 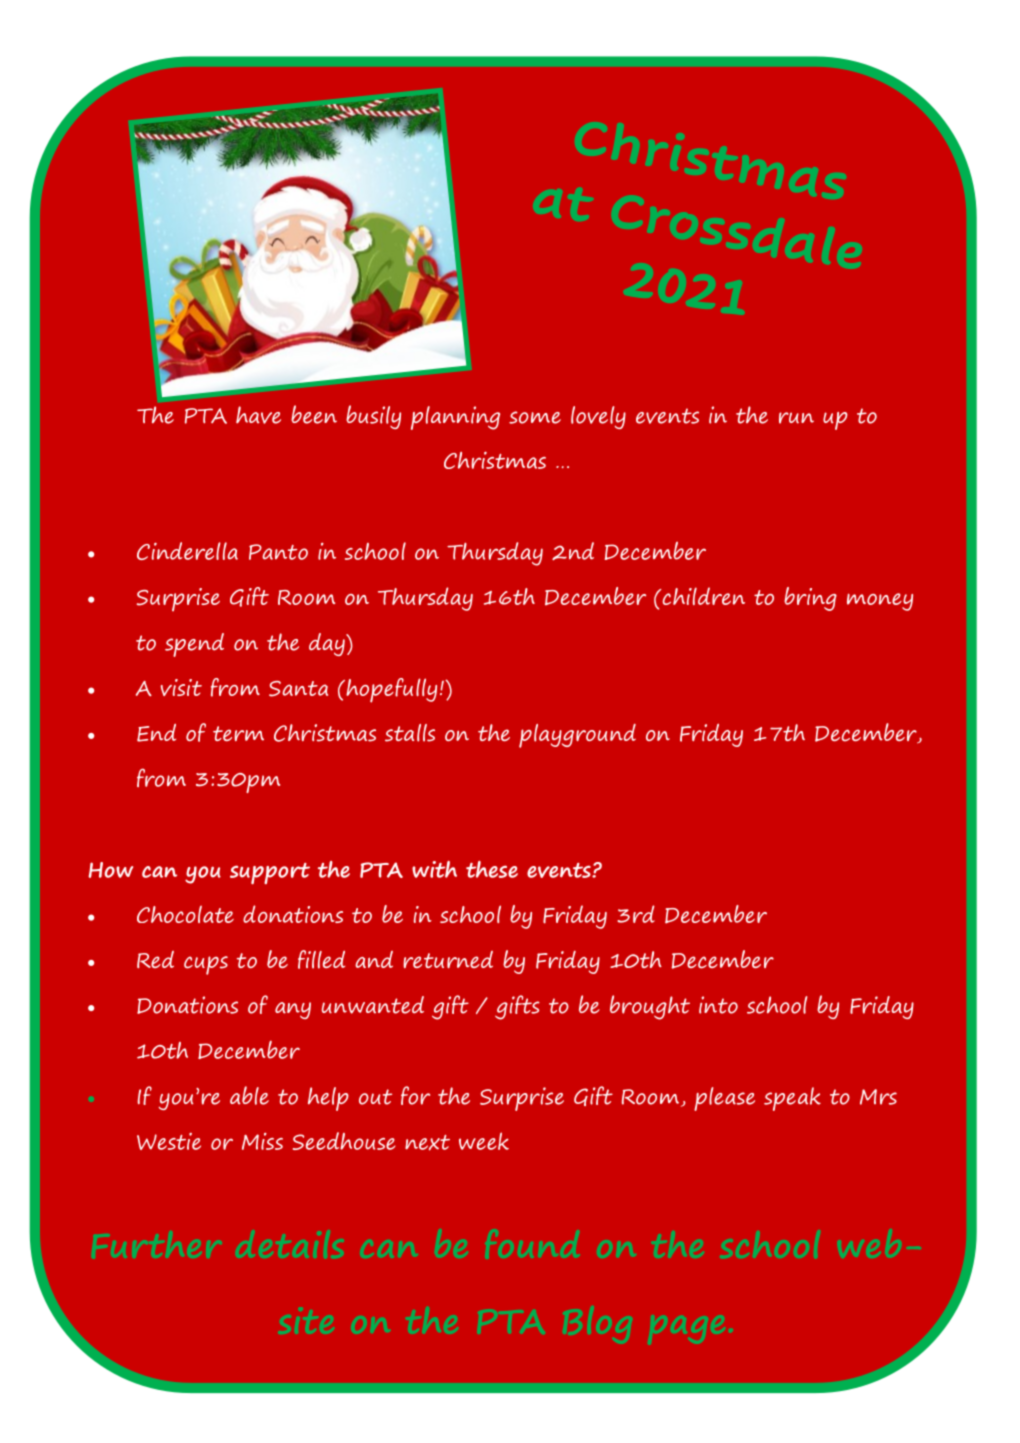 I want to click on term, so click(x=238, y=733).
